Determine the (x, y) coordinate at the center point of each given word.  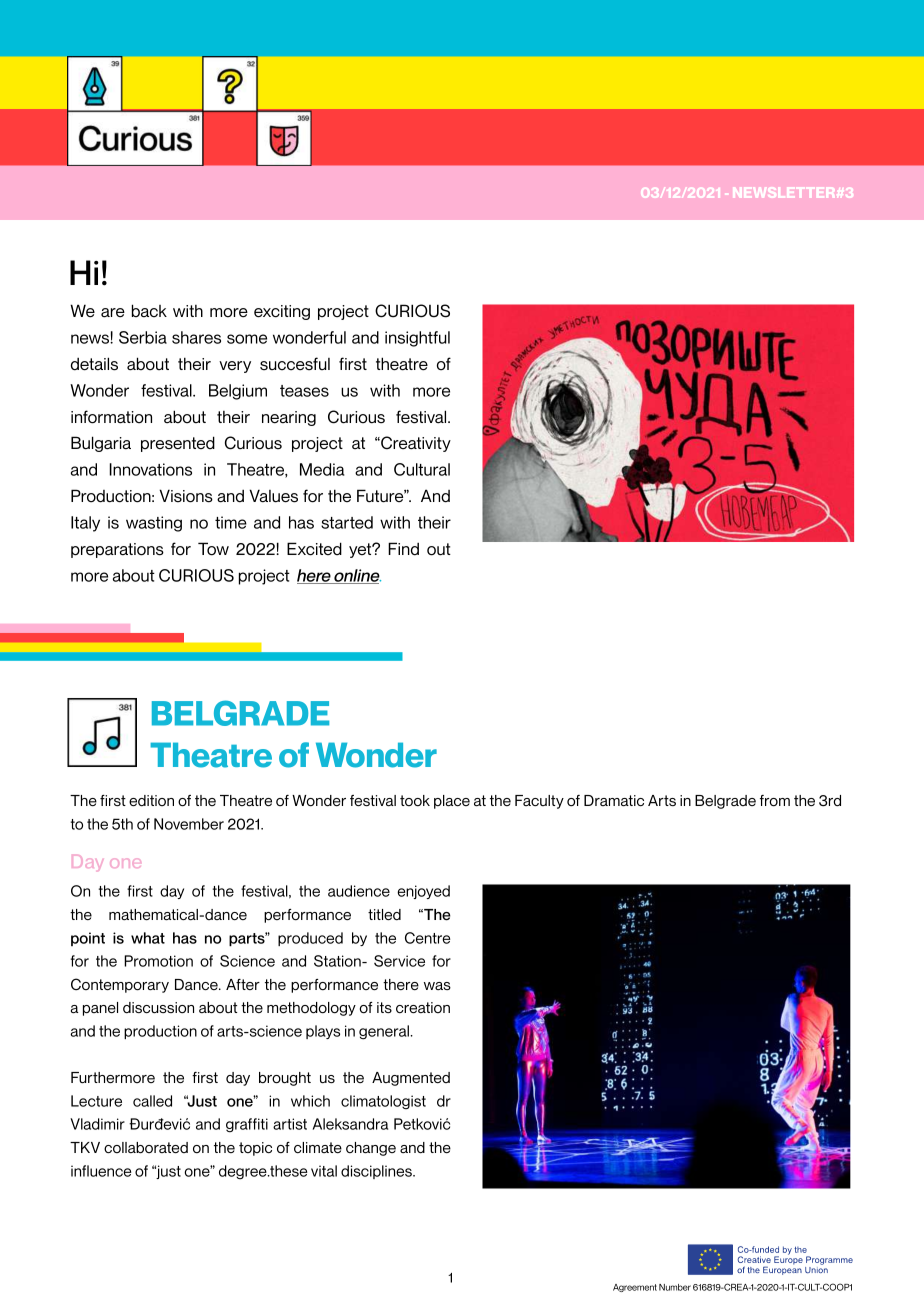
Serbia (143, 337)
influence (101, 1171)
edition (151, 800)
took (415, 800)
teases (304, 391)
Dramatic (614, 800)
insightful (417, 339)
